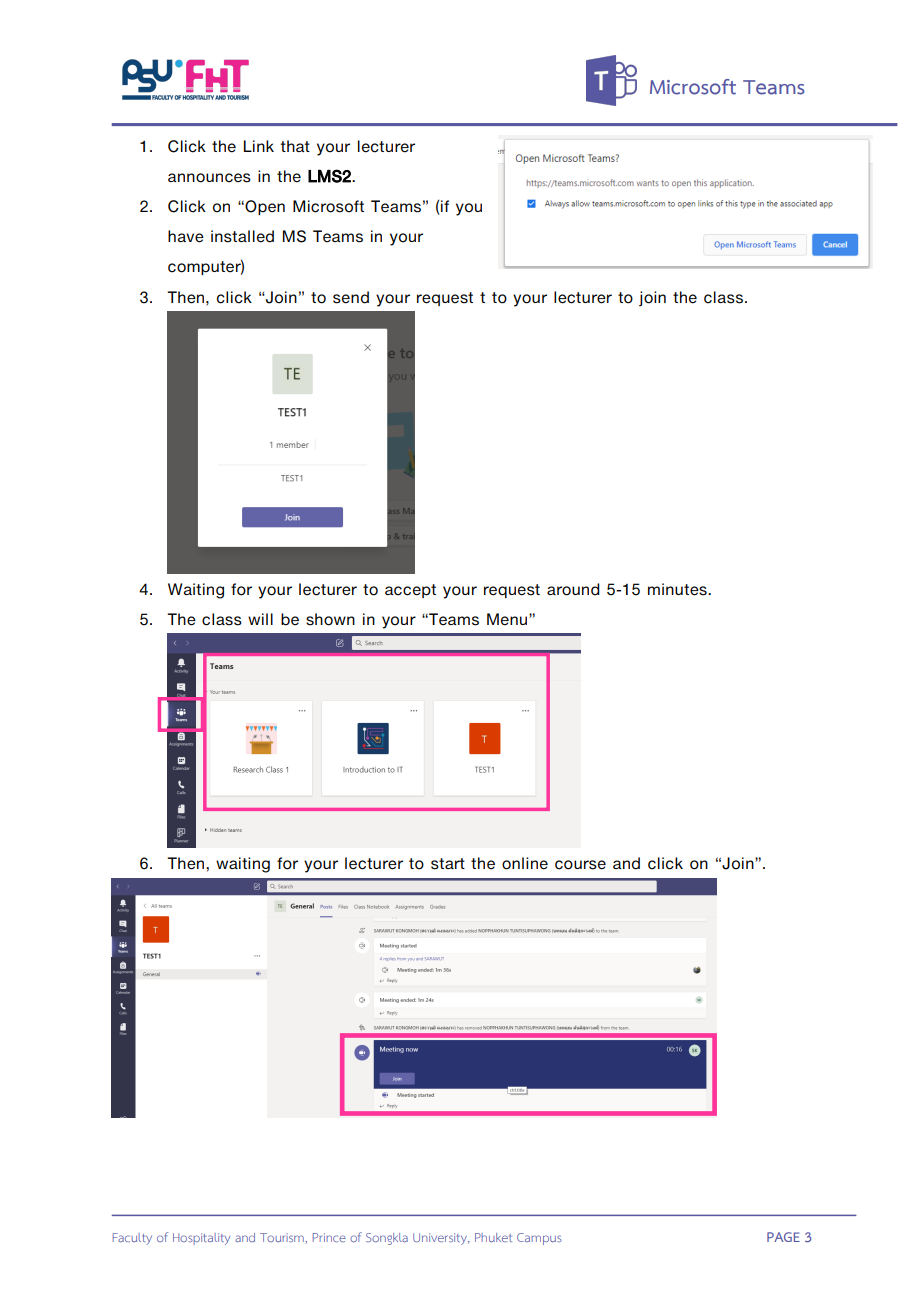 Image resolution: width=924 pixels, height=1307 pixels. What do you see at coordinates (783, 1237) in the screenshot?
I see `PAGE` at bounding box center [783, 1237].
